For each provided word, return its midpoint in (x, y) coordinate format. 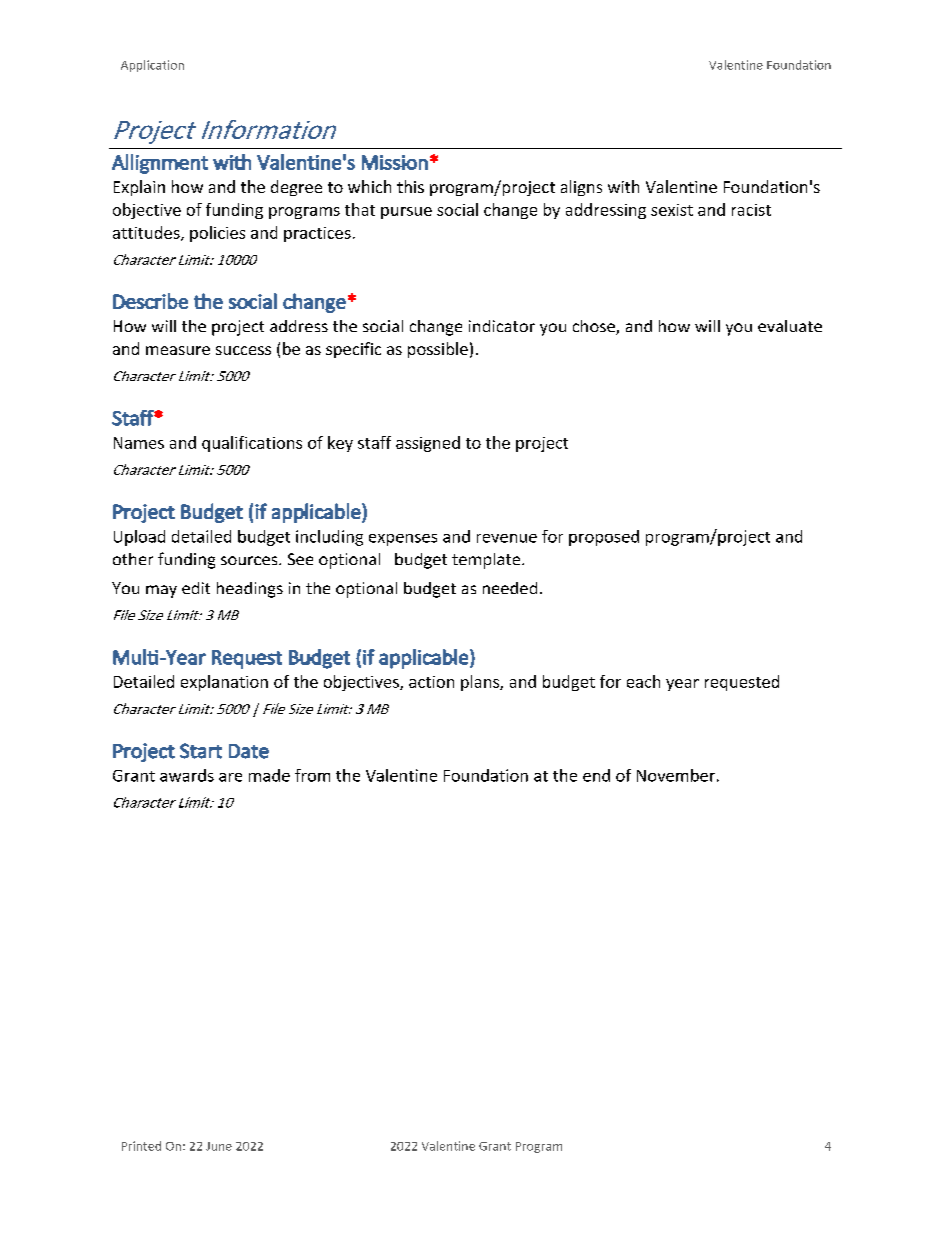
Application (152, 66)
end (596, 775)
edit (196, 588)
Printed (141, 1146)
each (643, 681)
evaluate (790, 326)
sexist (672, 210)
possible (438, 350)
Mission (395, 162)
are (230, 777)
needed (510, 588)
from (312, 775)
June (219, 1146)
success (243, 350)
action (431, 682)
